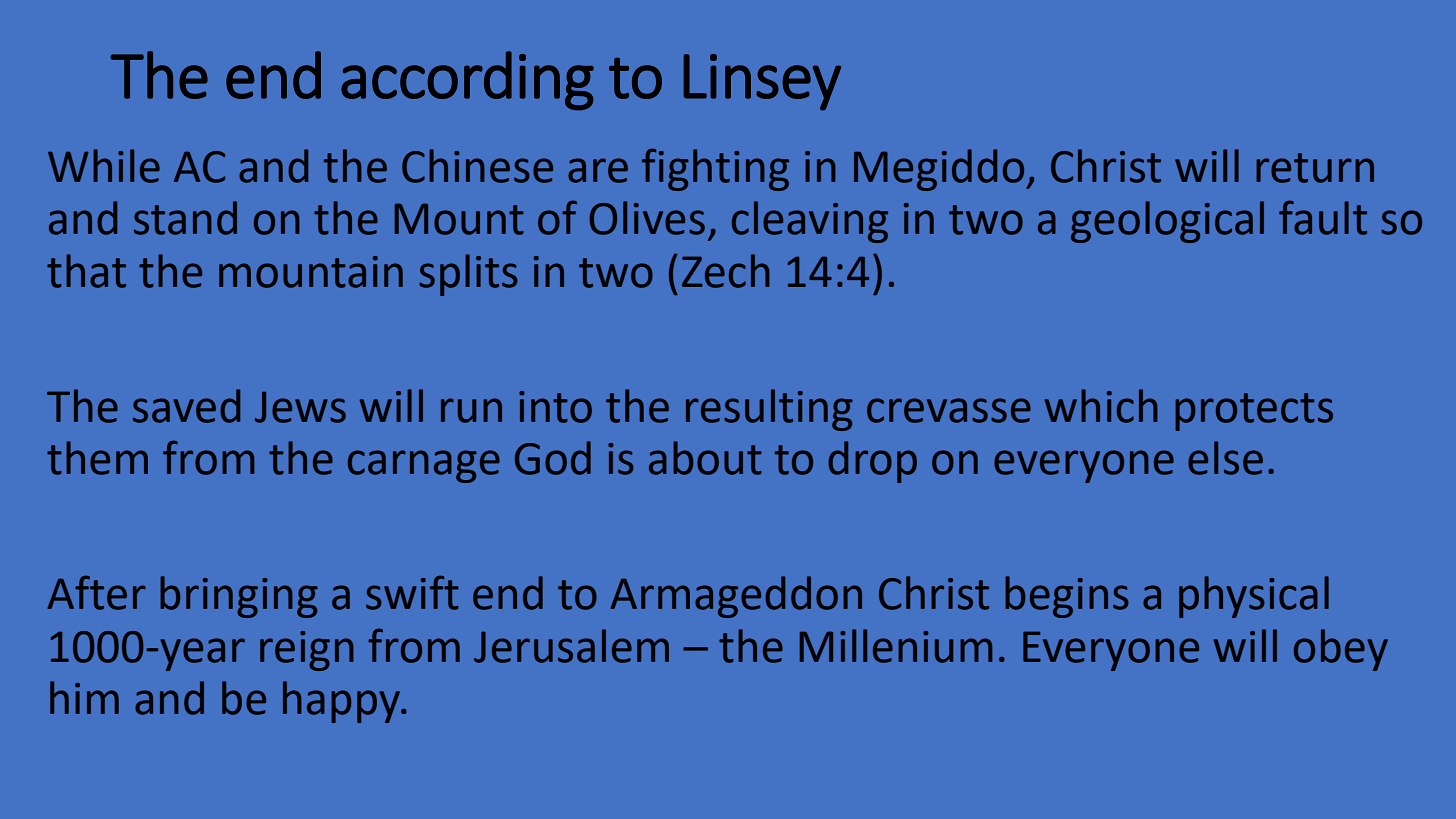 The width and height of the screenshot is (1456, 819). Describe the element at coordinates (571, 646) in the screenshot. I see `Jerusalem` at that location.
